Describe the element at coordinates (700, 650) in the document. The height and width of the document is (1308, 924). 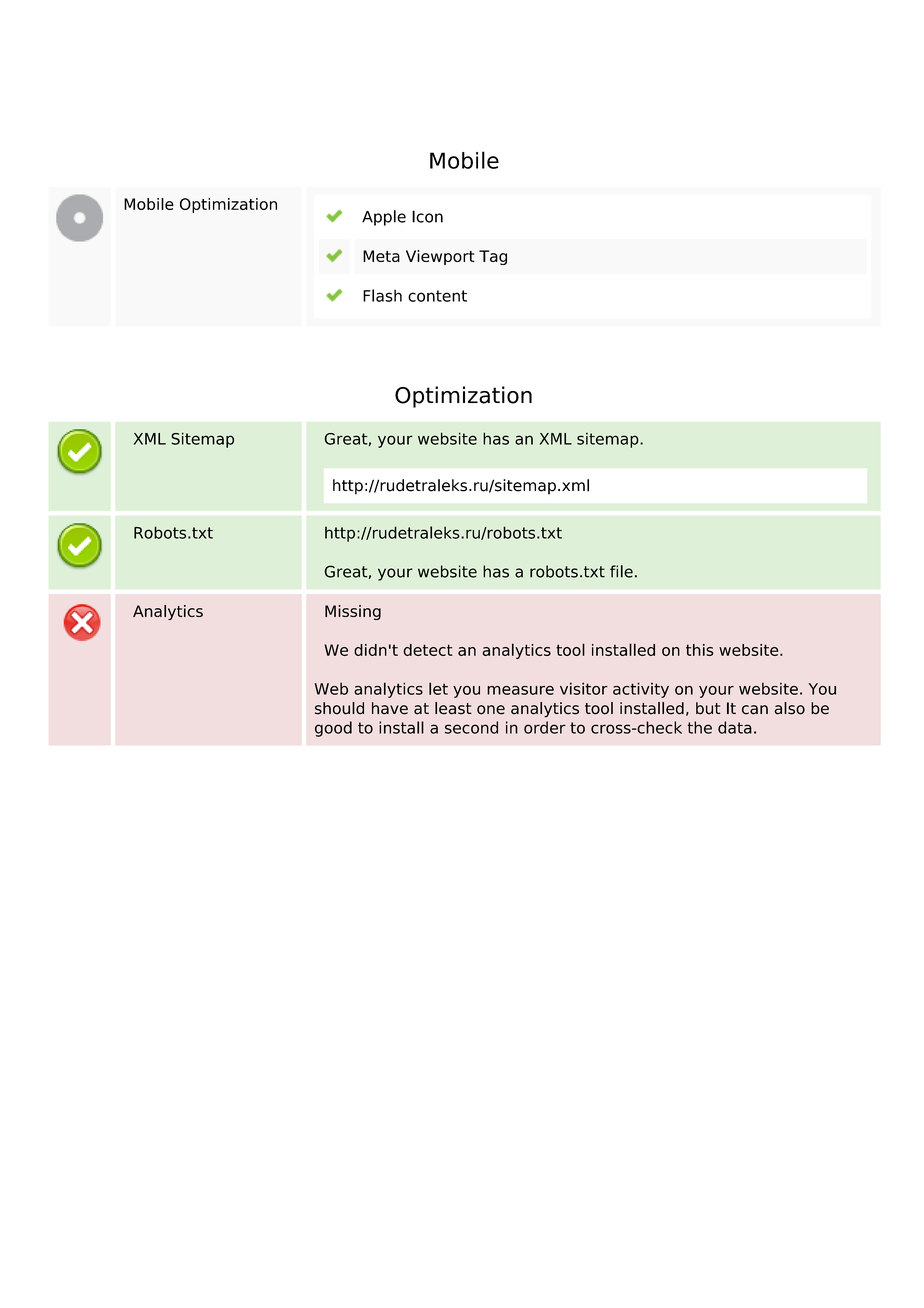
I see `this` at that location.
